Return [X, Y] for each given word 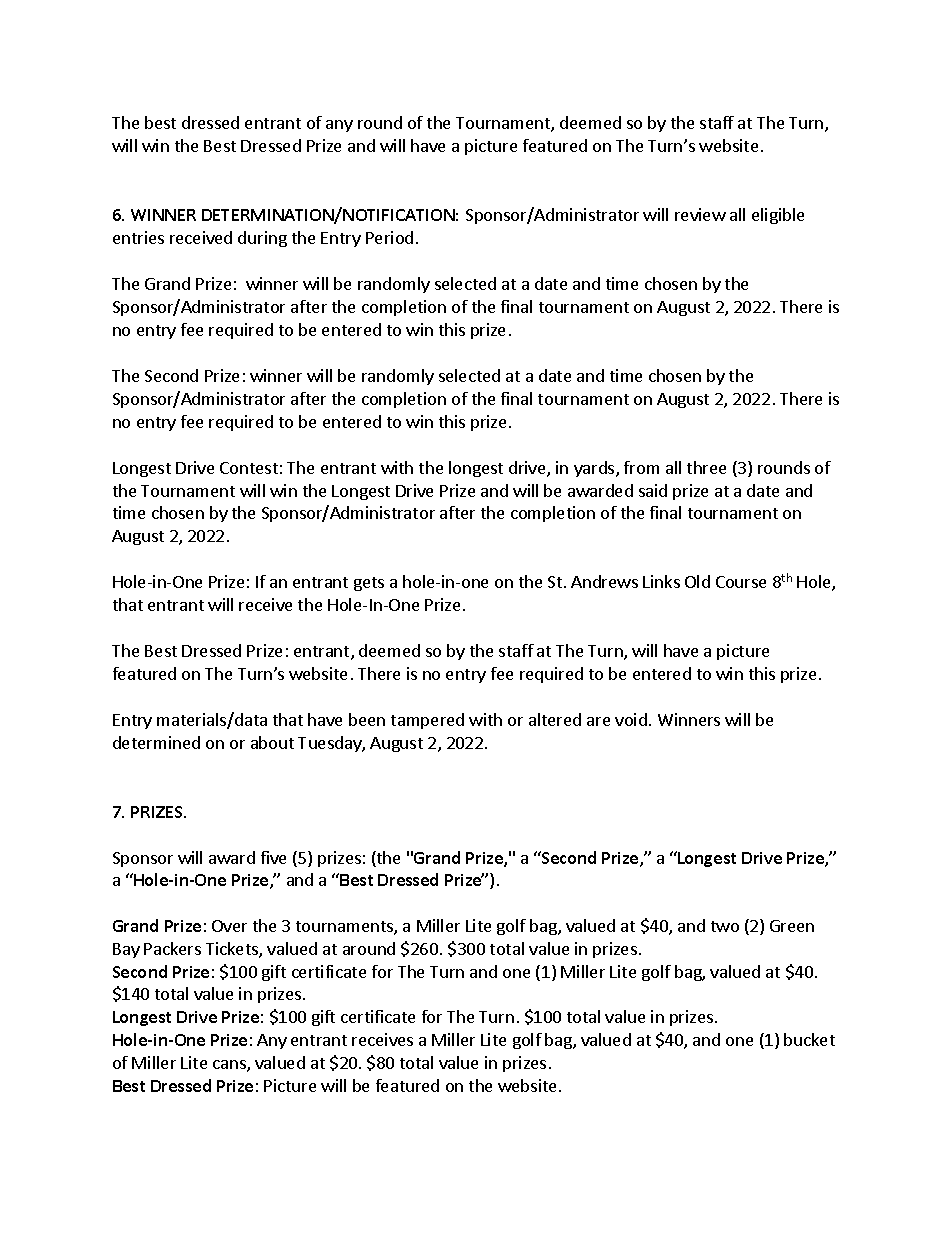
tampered [427, 721]
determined [156, 742]
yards [595, 469]
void [631, 719]
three [706, 467]
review [700, 214]
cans [230, 1066]
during [262, 239]
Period [389, 237]
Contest [249, 468]
